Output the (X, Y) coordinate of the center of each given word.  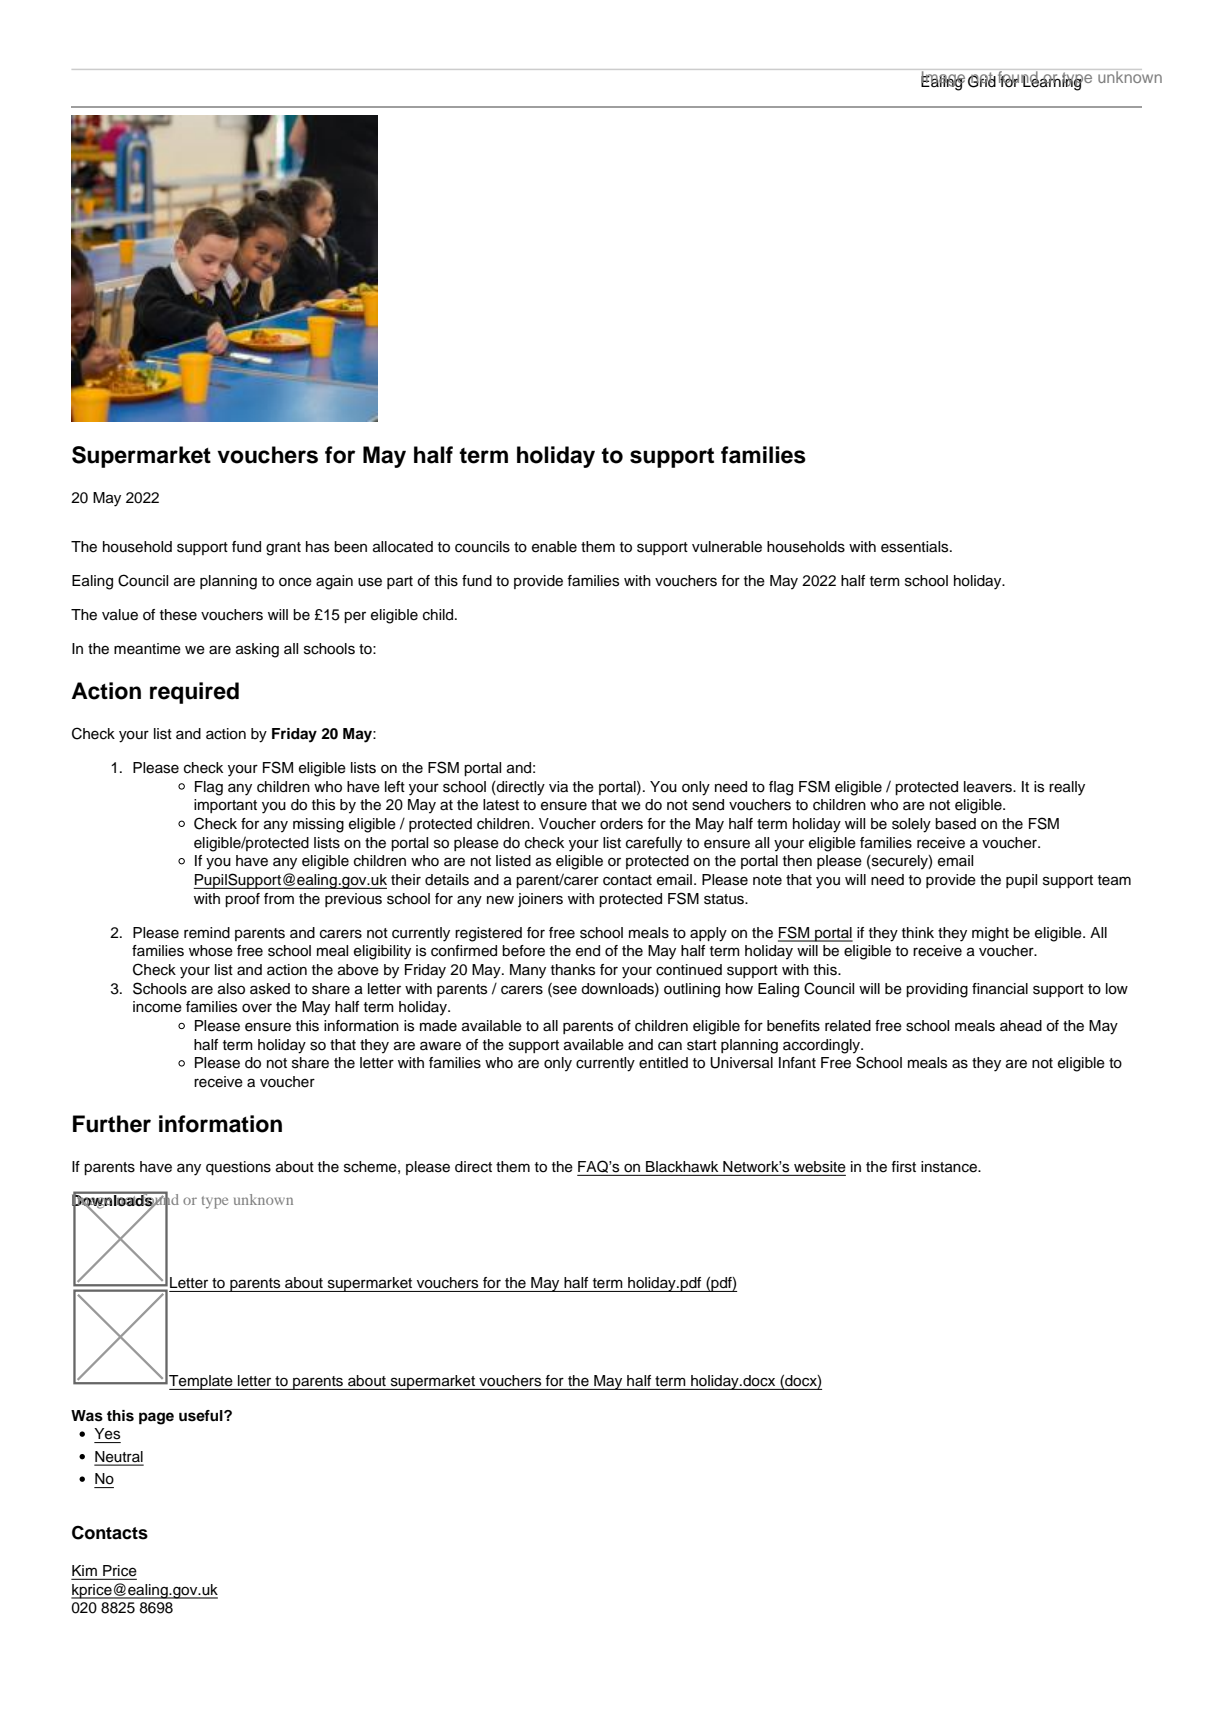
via (558, 787)
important (225, 806)
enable (554, 547)
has (317, 547)
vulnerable (727, 547)
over (257, 1008)
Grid (982, 80)
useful (202, 1416)
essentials (916, 547)
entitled (663, 1063)
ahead (1021, 1026)
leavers (989, 787)
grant (283, 549)
